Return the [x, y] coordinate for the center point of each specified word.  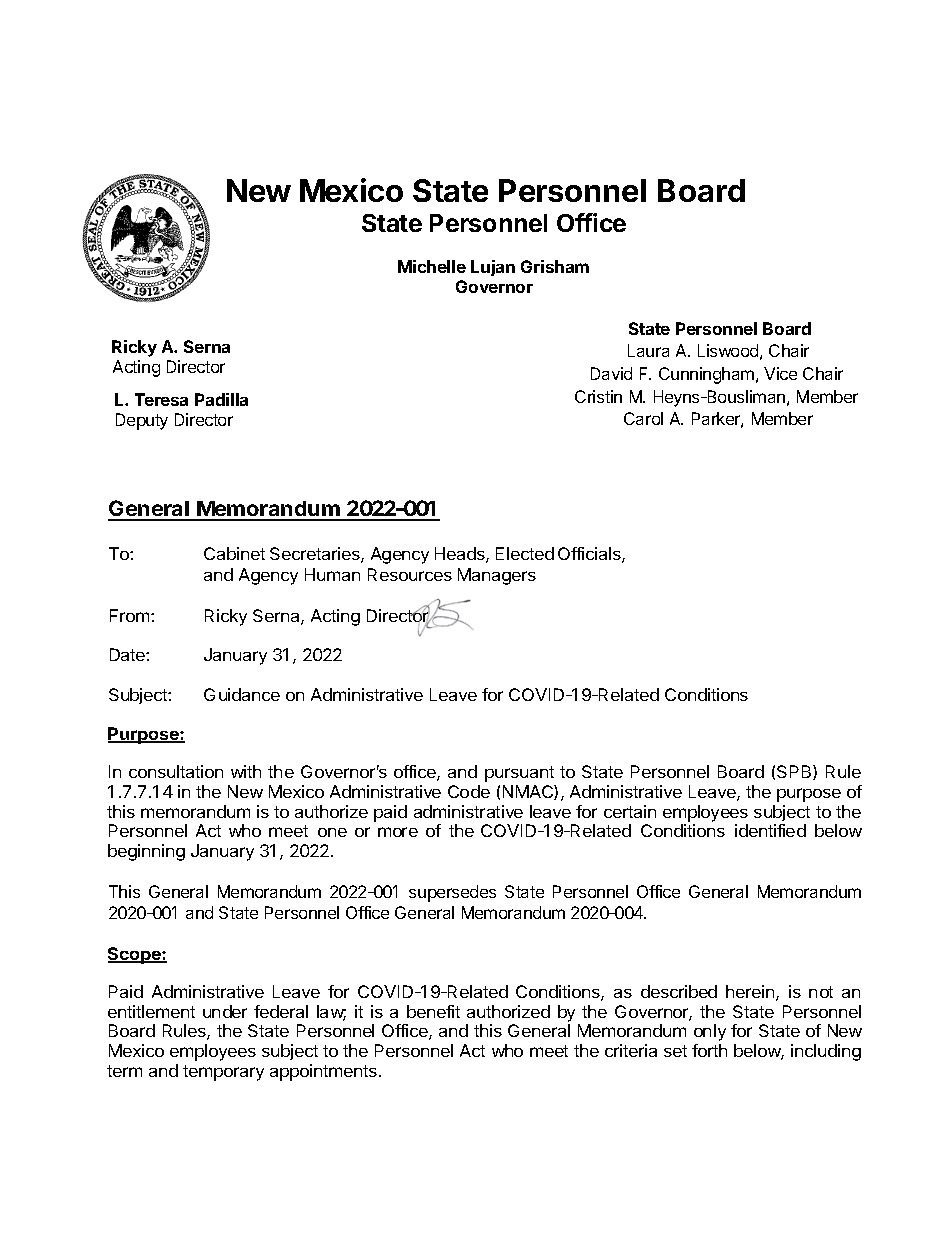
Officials [590, 555]
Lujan [493, 268]
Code [469, 791]
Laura [648, 350]
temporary [223, 1073]
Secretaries [316, 555]
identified [770, 830]
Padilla [221, 399]
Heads [461, 555]
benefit [433, 1011]
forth [709, 1050]
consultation [176, 771]
